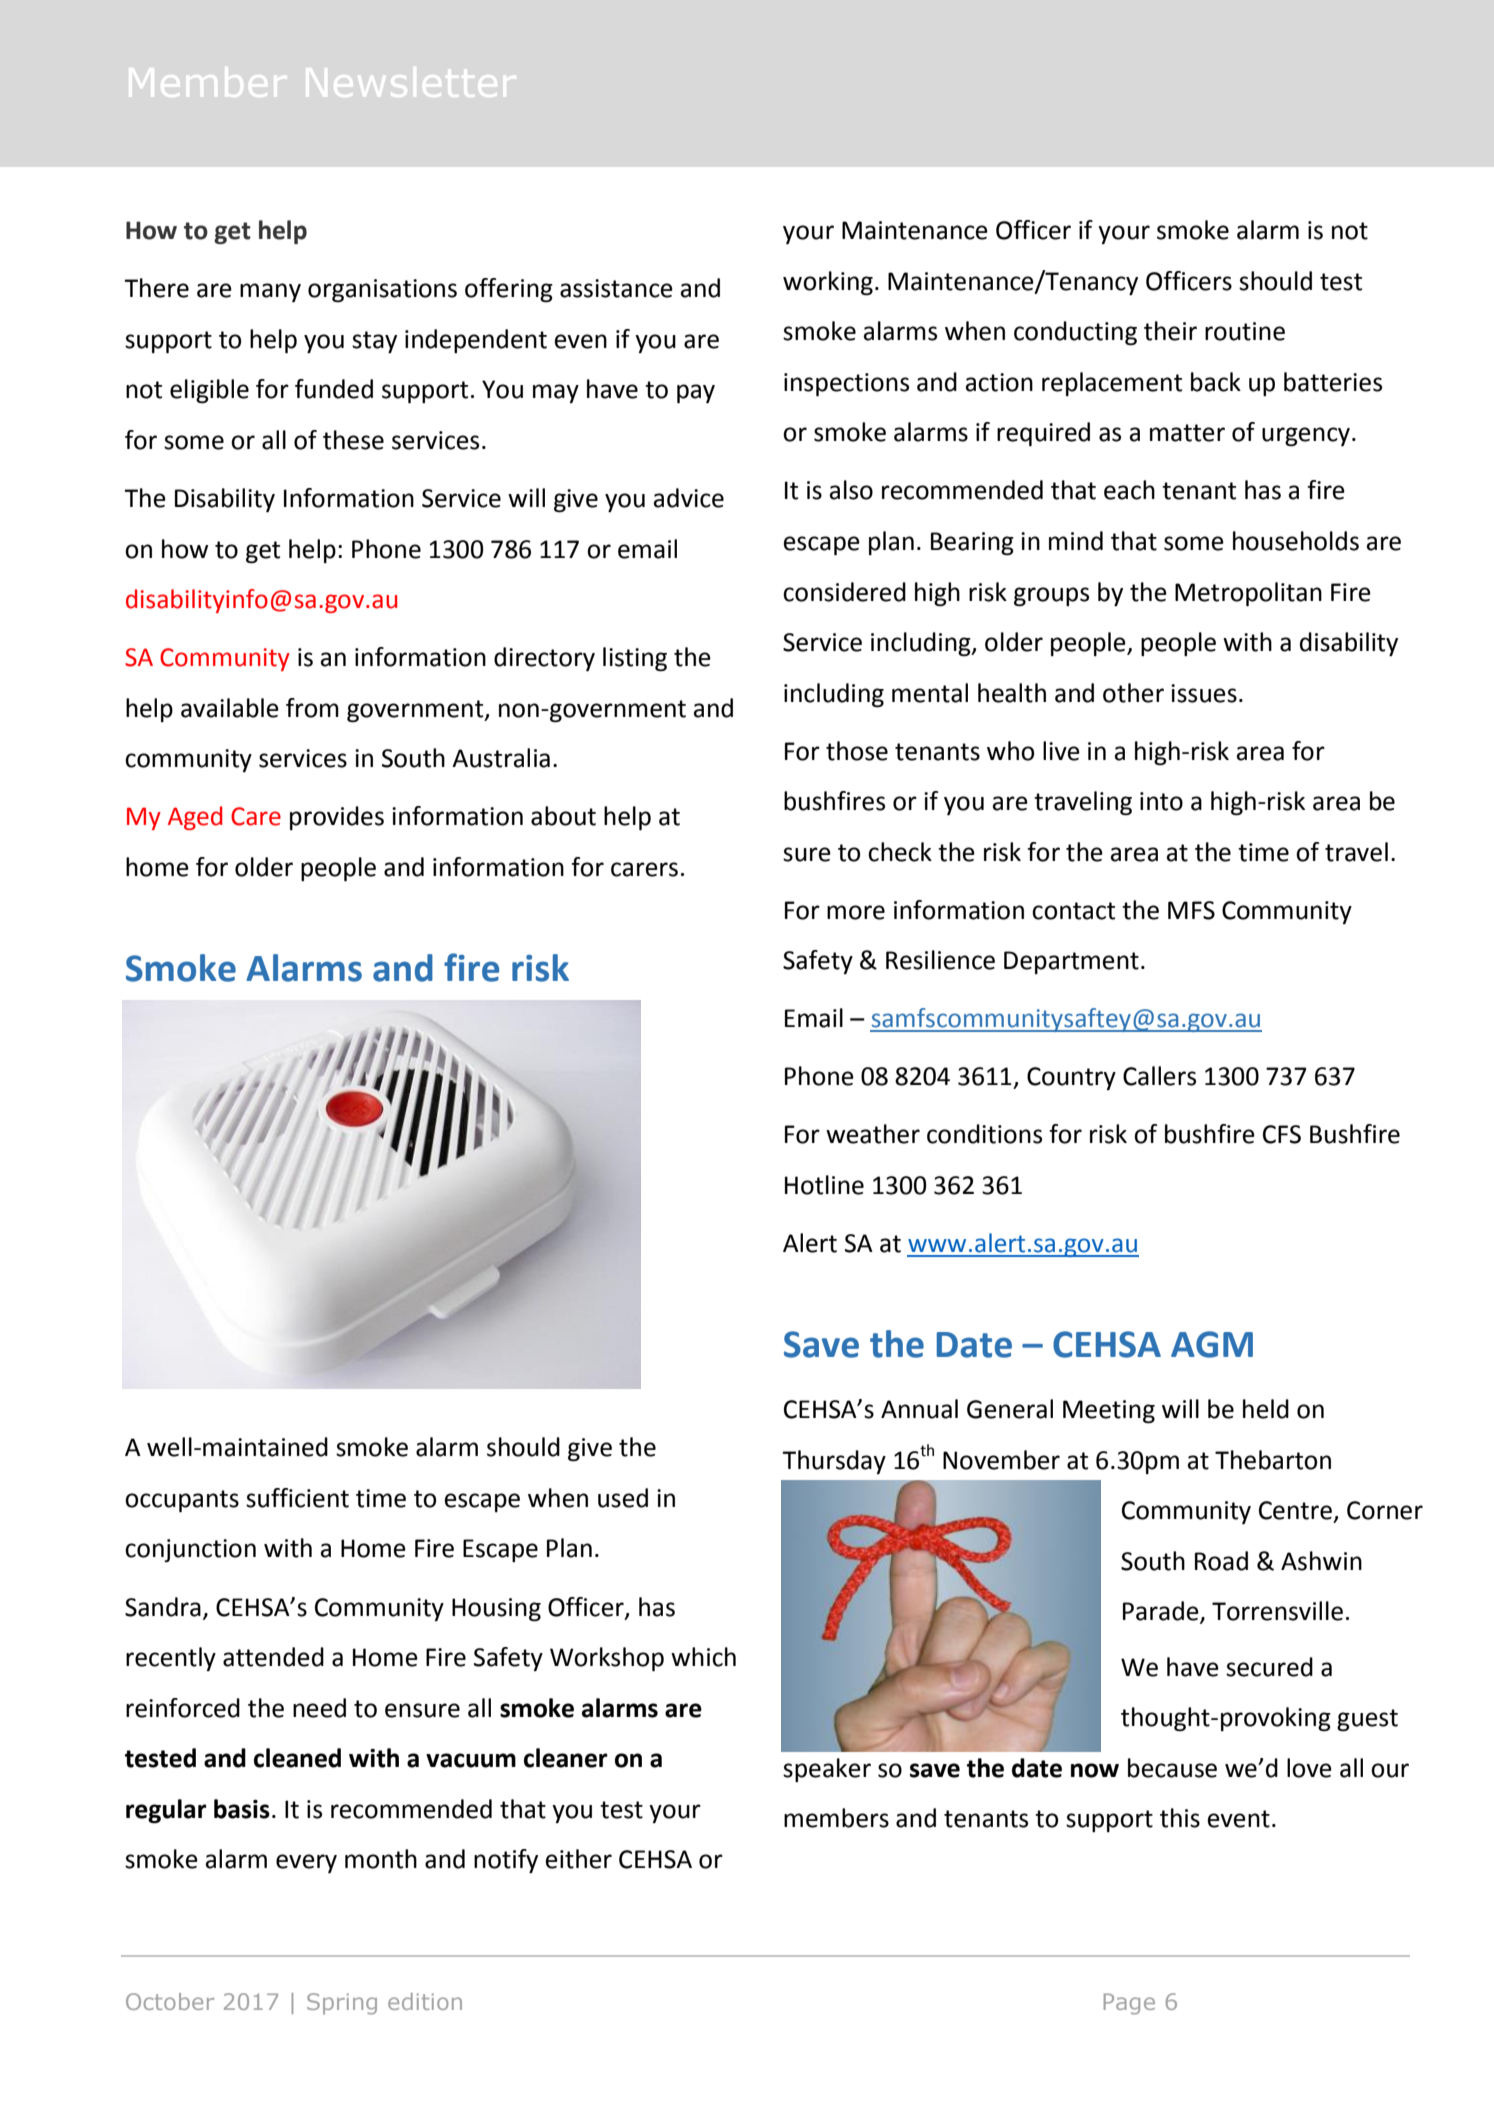  What do you see at coordinates (1212, 1344) in the screenshot?
I see `AGM` at bounding box center [1212, 1344].
